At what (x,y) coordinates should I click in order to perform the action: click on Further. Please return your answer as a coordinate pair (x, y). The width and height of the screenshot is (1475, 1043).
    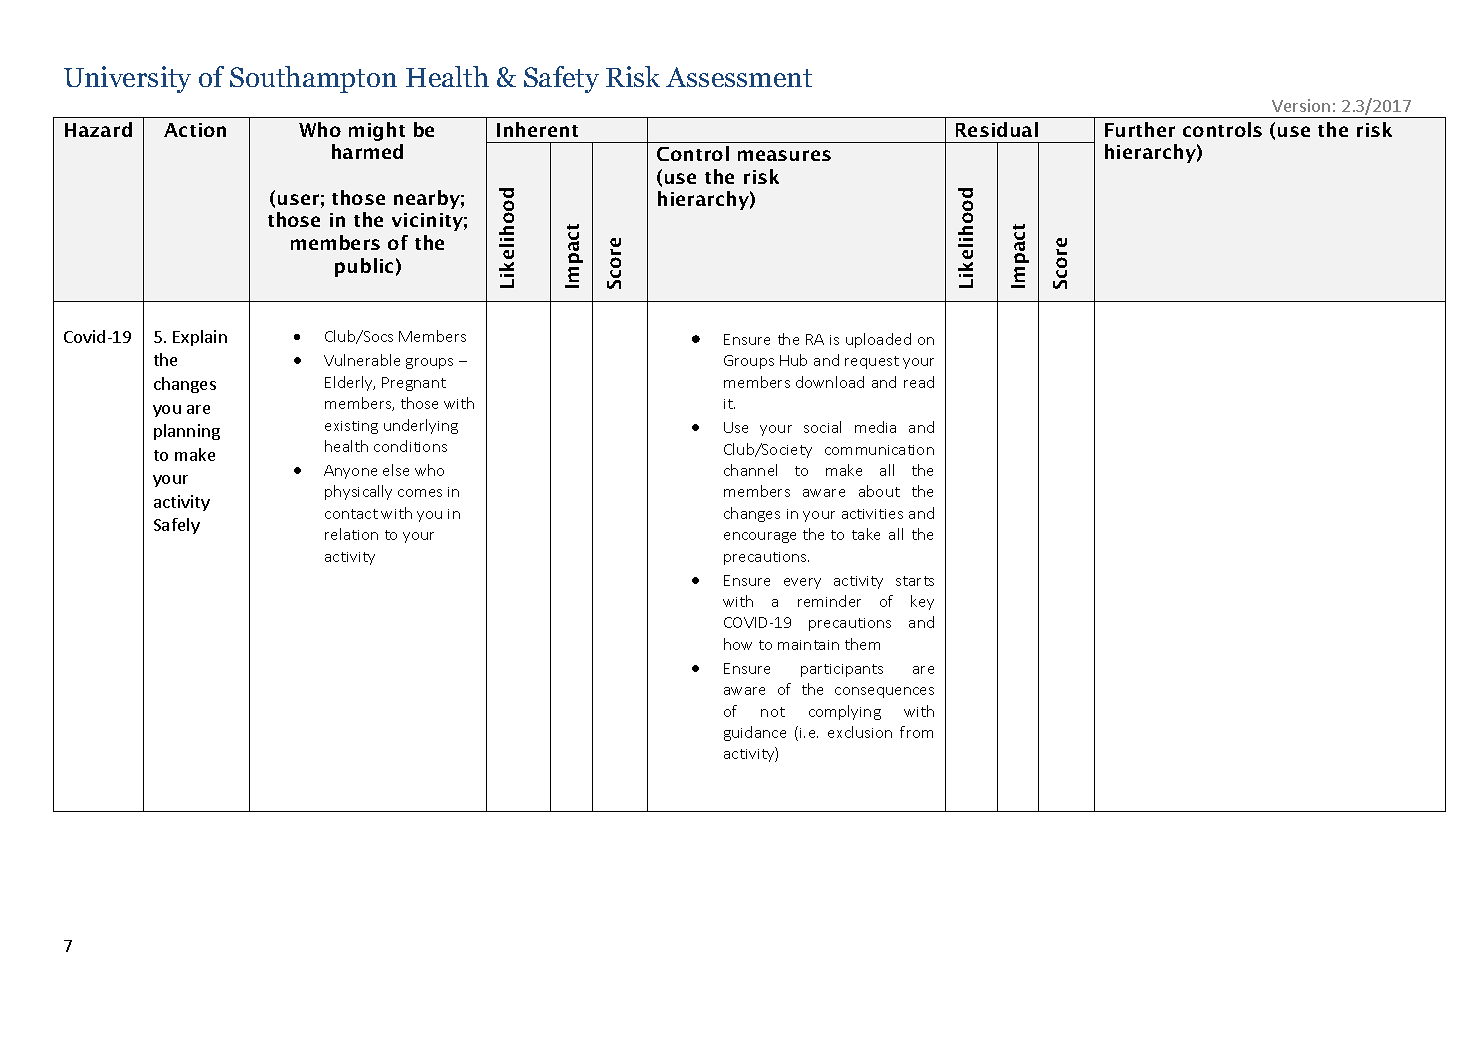
    Looking at the image, I should click on (1140, 129).
